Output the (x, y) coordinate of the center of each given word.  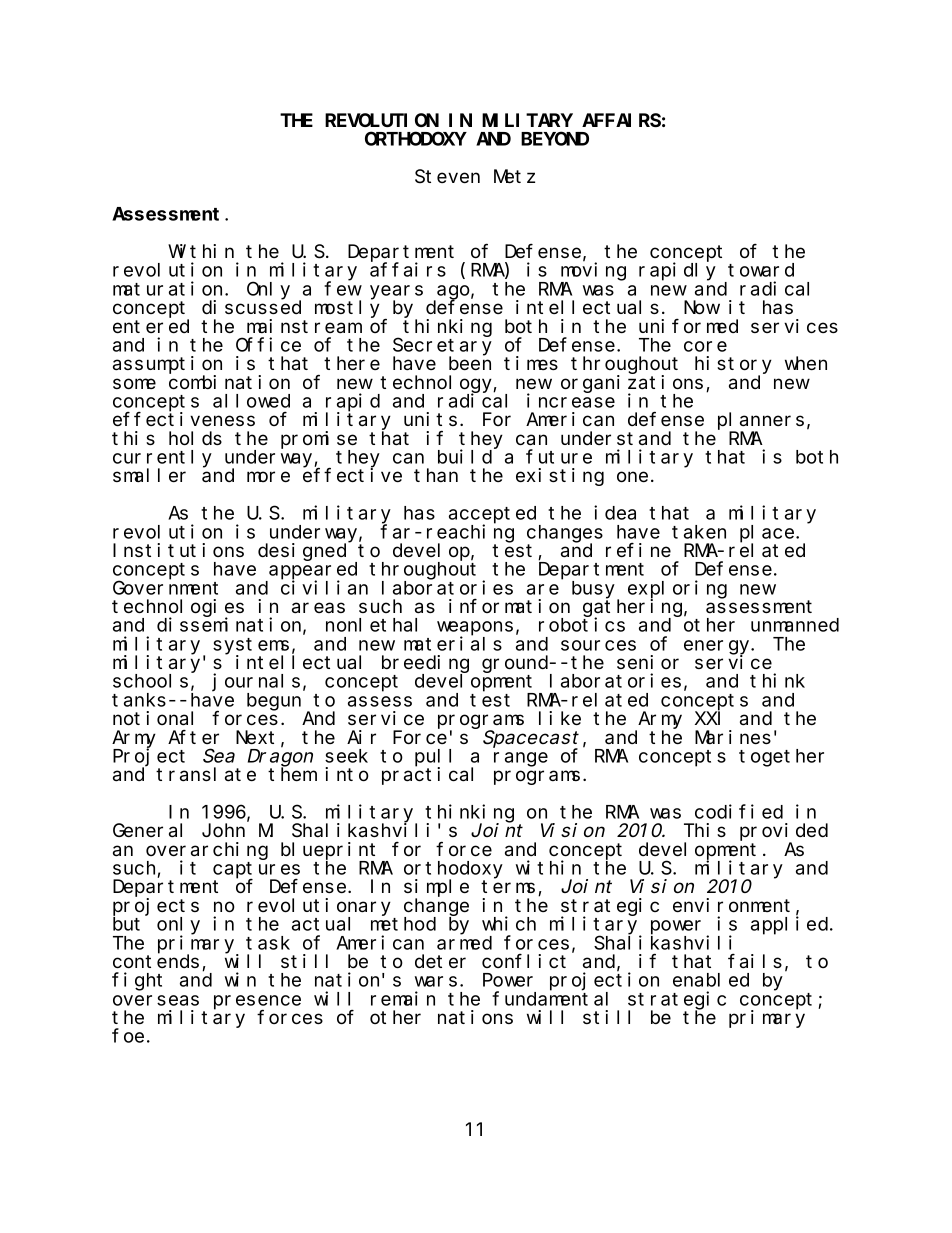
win (240, 979)
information (509, 606)
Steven (447, 177)
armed (464, 943)
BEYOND (555, 139)
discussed (251, 307)
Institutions (178, 550)
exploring (677, 590)
